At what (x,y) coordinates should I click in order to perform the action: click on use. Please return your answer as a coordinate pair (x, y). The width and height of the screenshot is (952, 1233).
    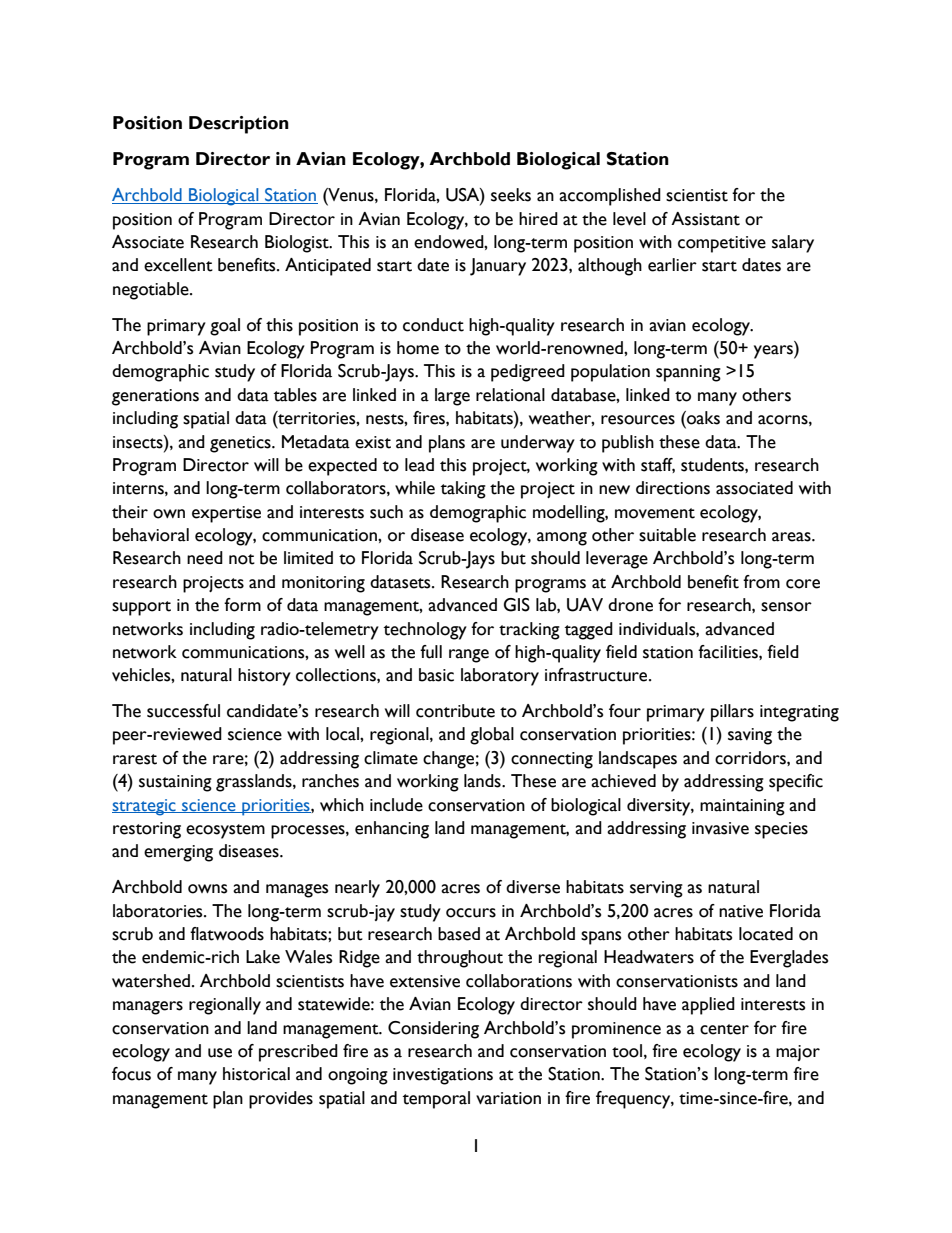
    Looking at the image, I should click on (220, 1053).
